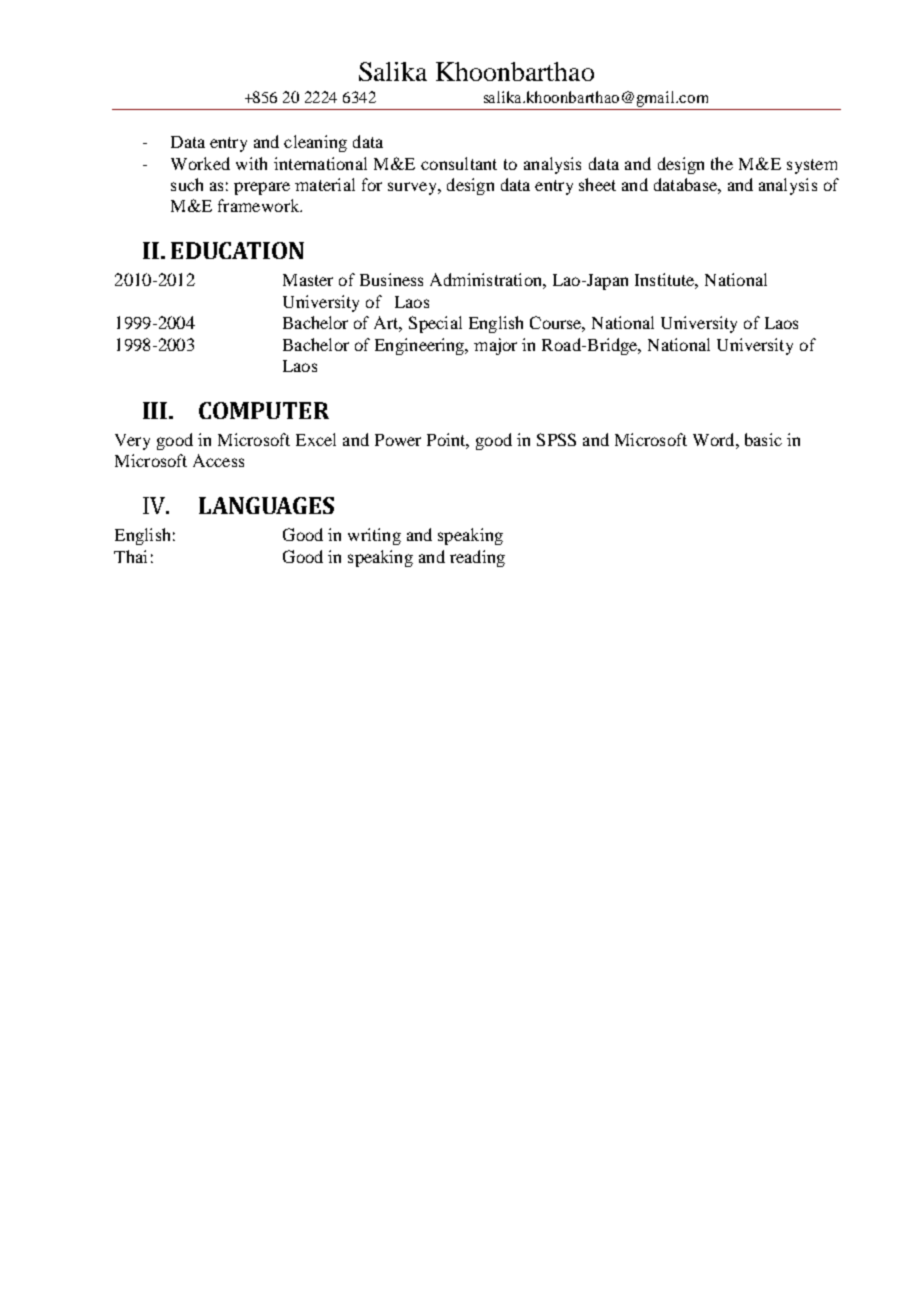 The image size is (924, 1308). What do you see at coordinates (237, 250) in the screenshot?
I see `EDUCATION` at bounding box center [237, 250].
